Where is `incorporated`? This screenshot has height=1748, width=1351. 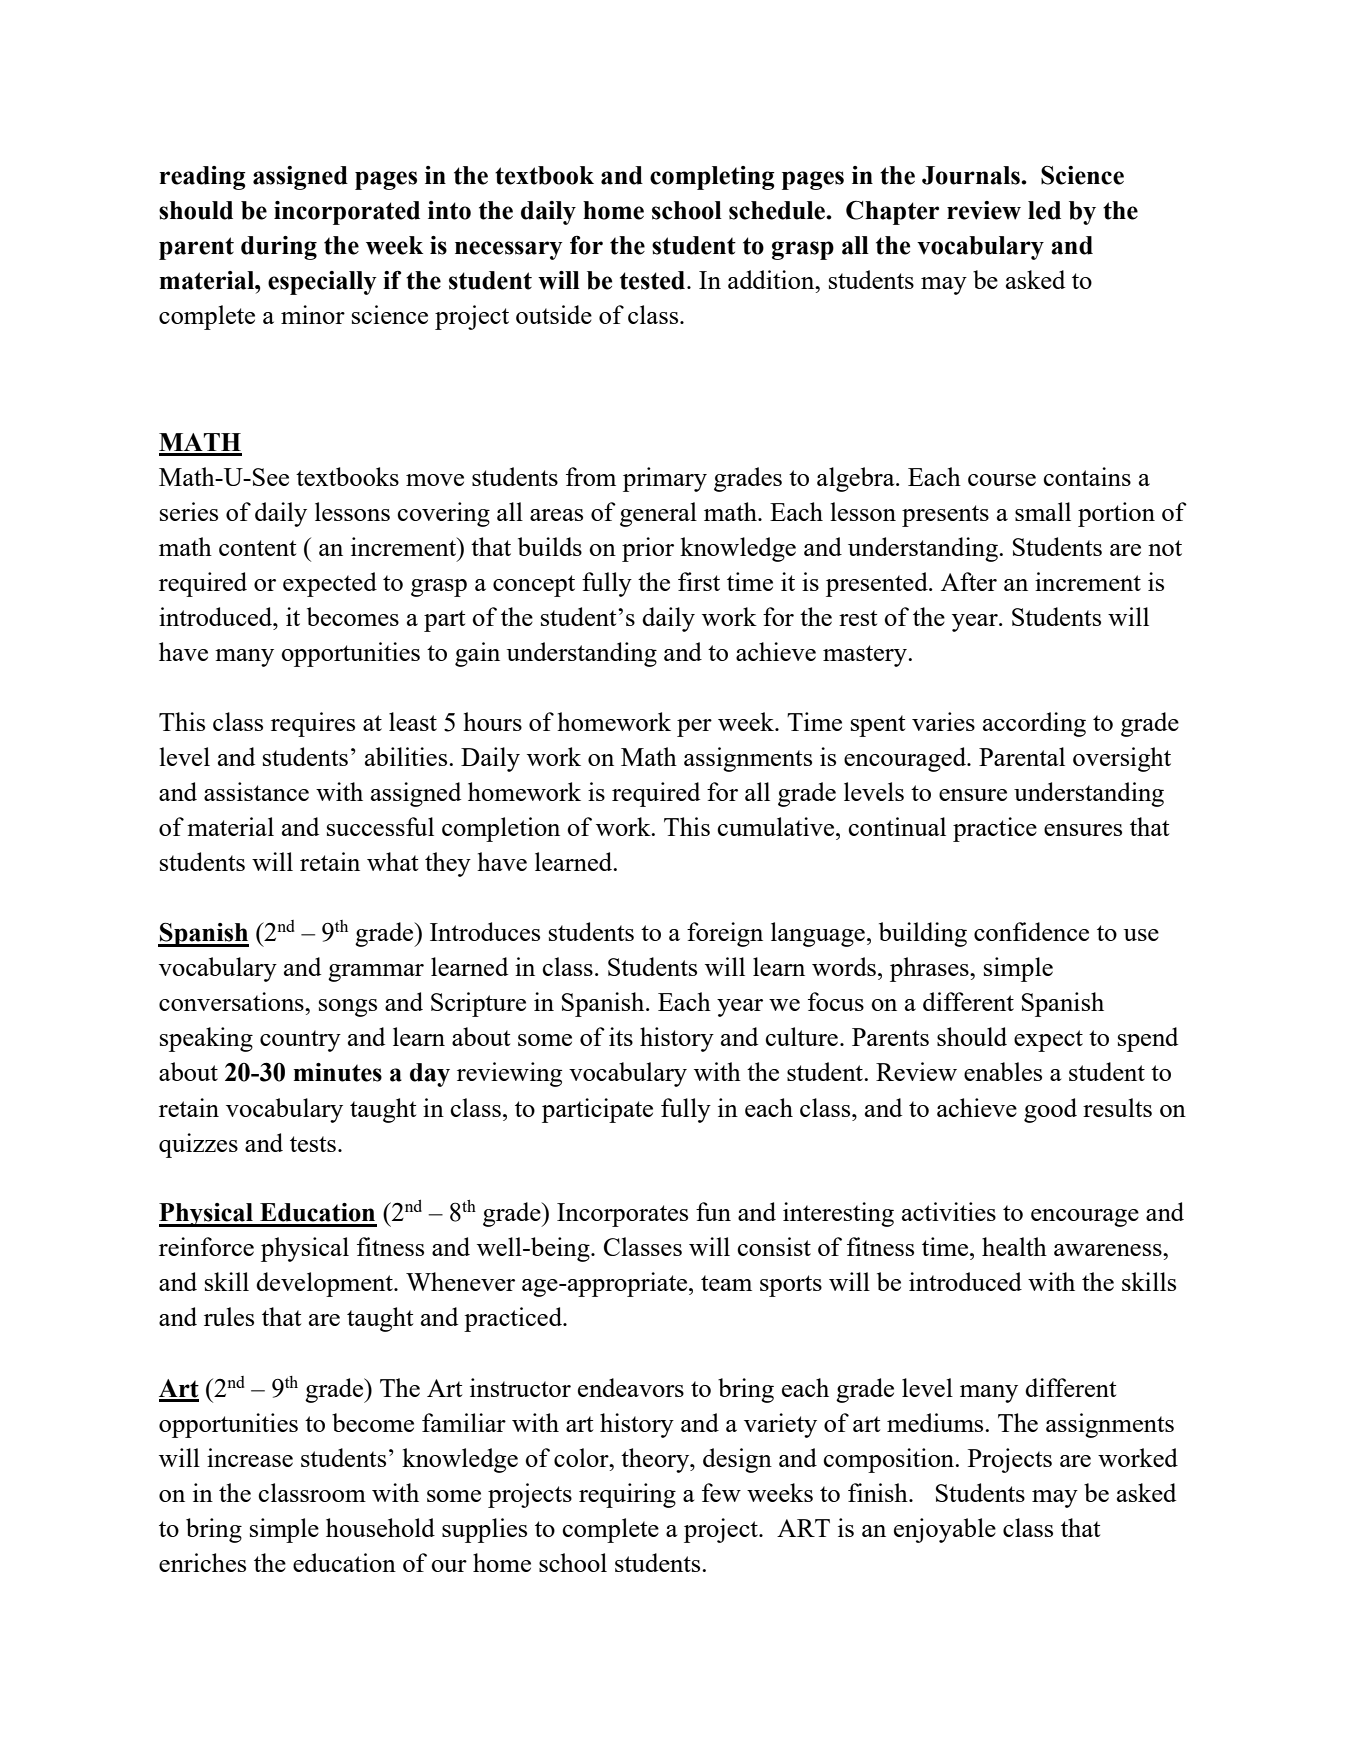
incorporated is located at coordinates (347, 213).
